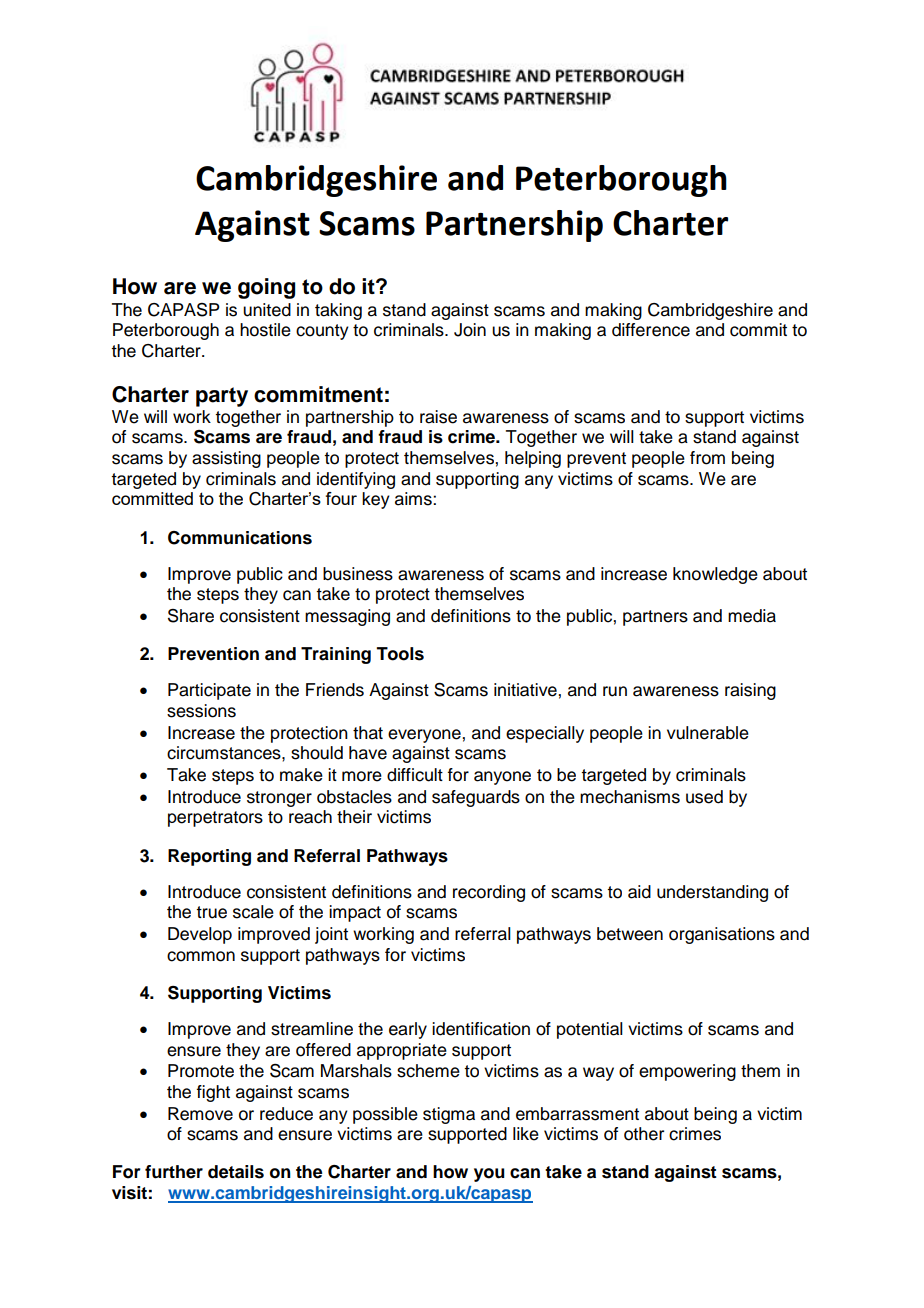 The height and width of the screenshot is (1308, 924). What do you see at coordinates (651, 330) in the screenshot?
I see `difference` at bounding box center [651, 330].
